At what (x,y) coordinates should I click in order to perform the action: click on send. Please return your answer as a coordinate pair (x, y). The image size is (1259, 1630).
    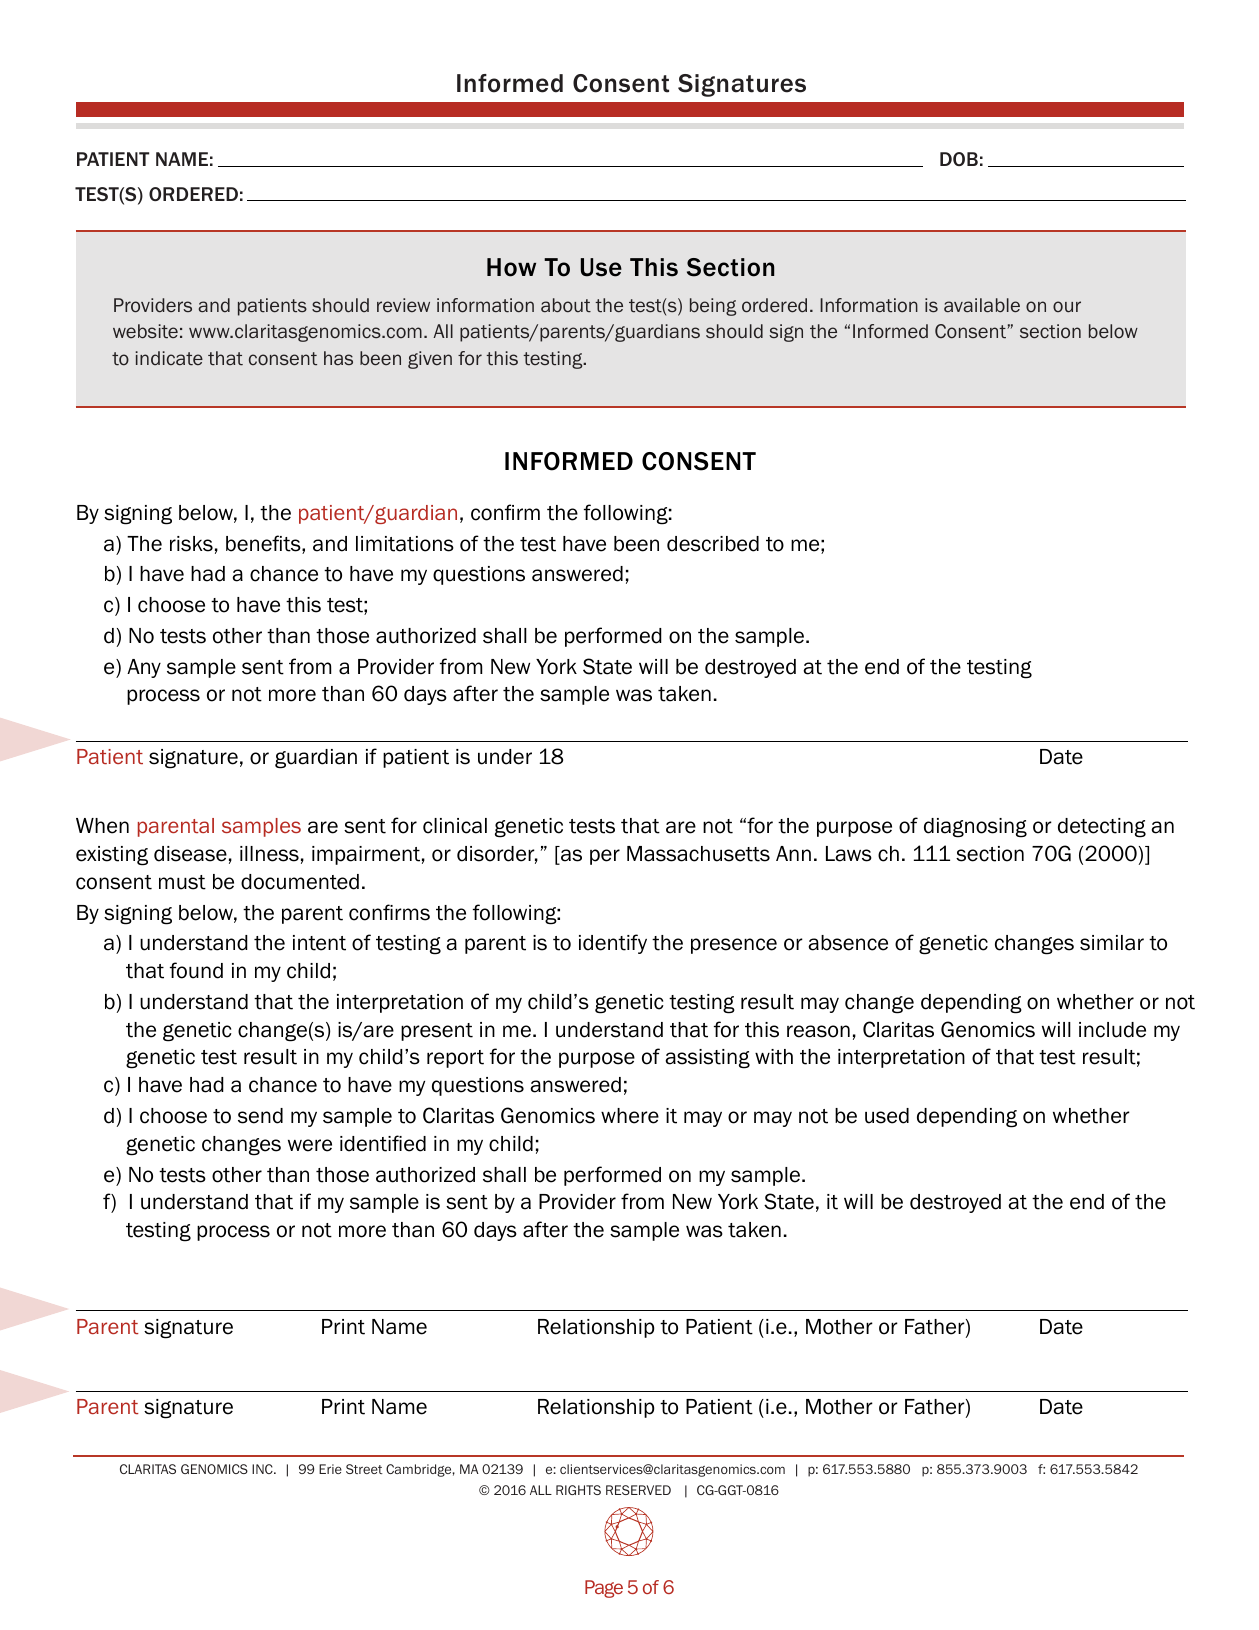
    Looking at the image, I should click on (260, 1116).
